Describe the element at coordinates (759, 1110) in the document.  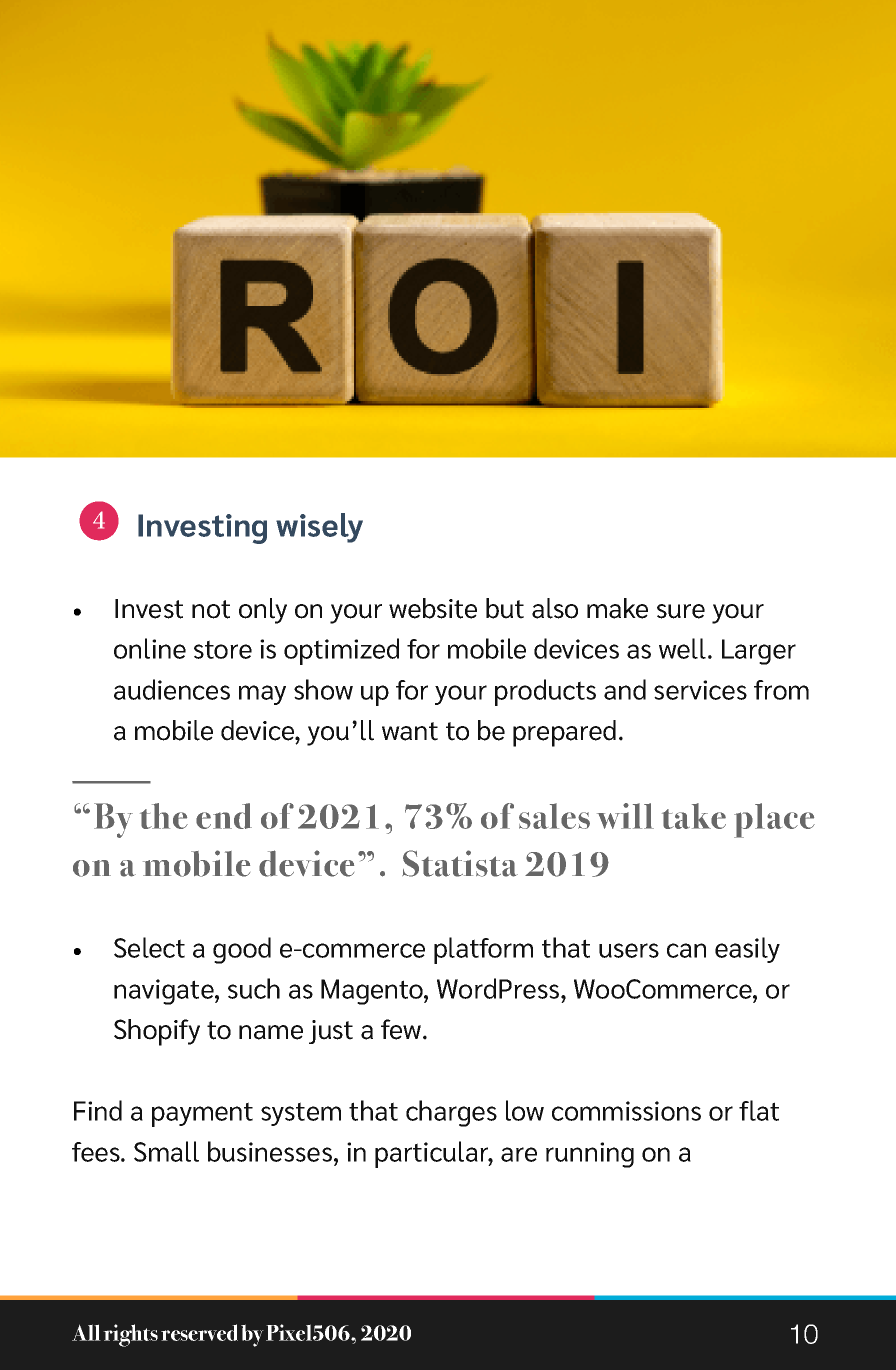
I see `flat` at that location.
